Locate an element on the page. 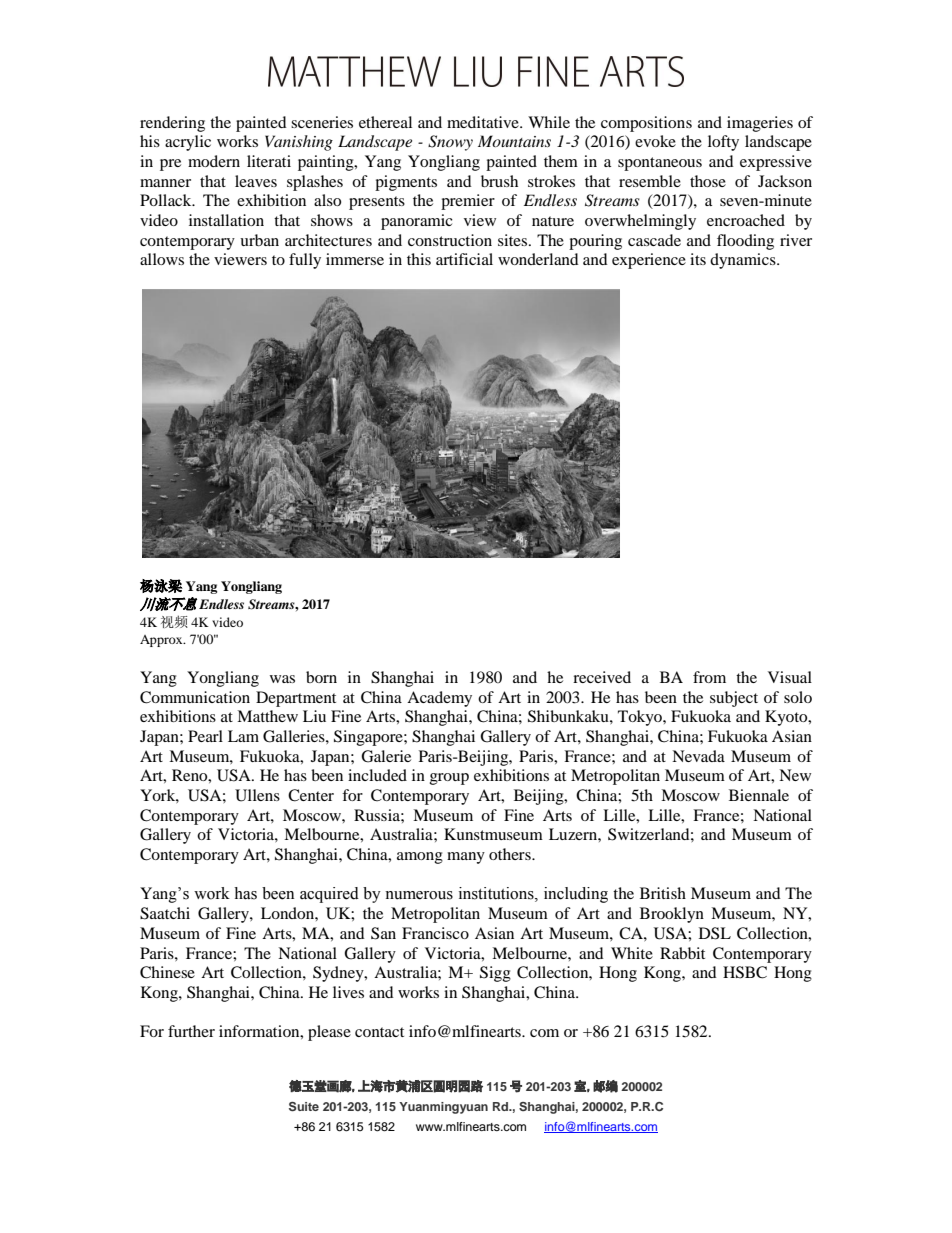 The width and height of the page is (952, 1233). contact is located at coordinates (379, 1032).
